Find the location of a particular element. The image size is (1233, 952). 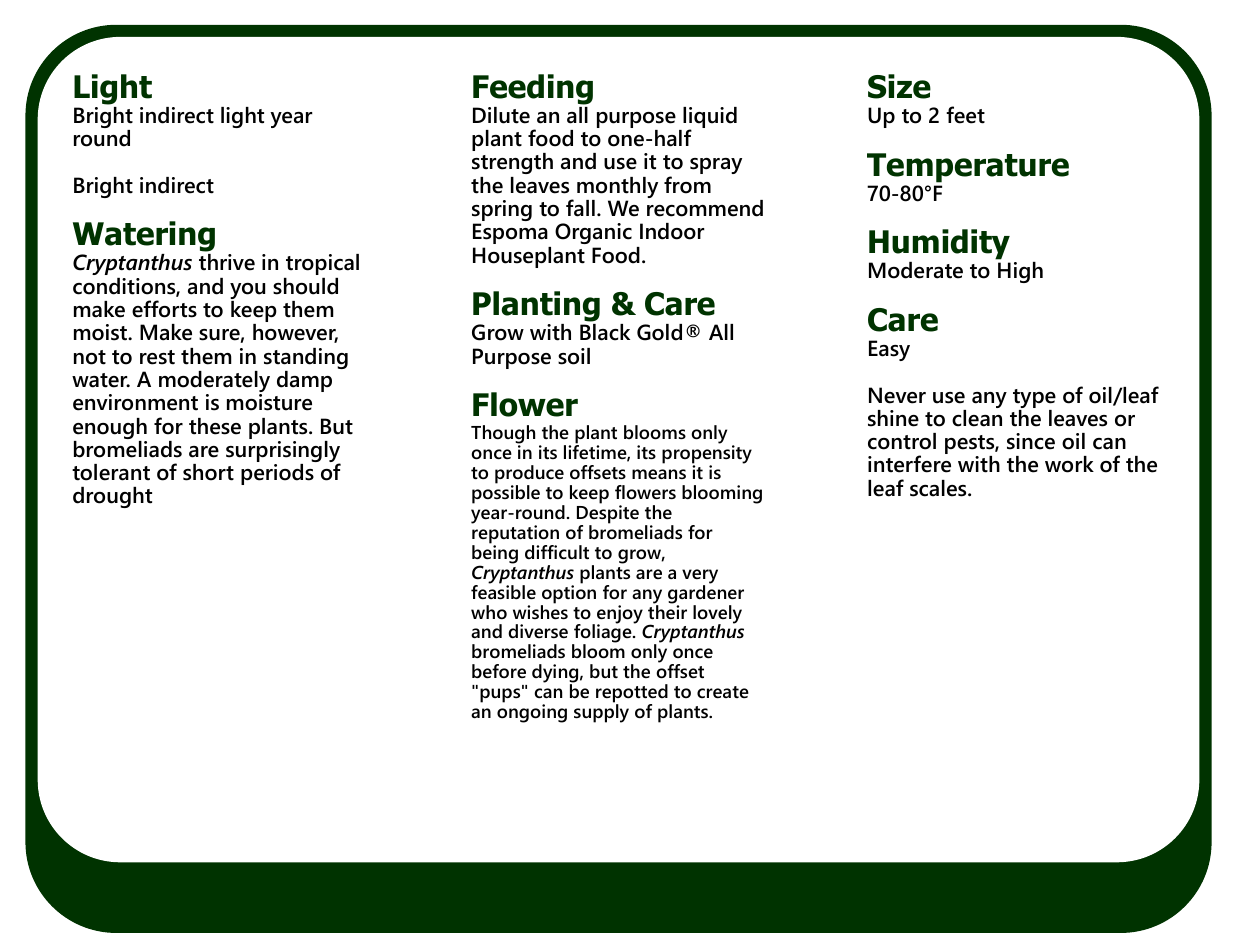

difficult is located at coordinates (557, 552).
